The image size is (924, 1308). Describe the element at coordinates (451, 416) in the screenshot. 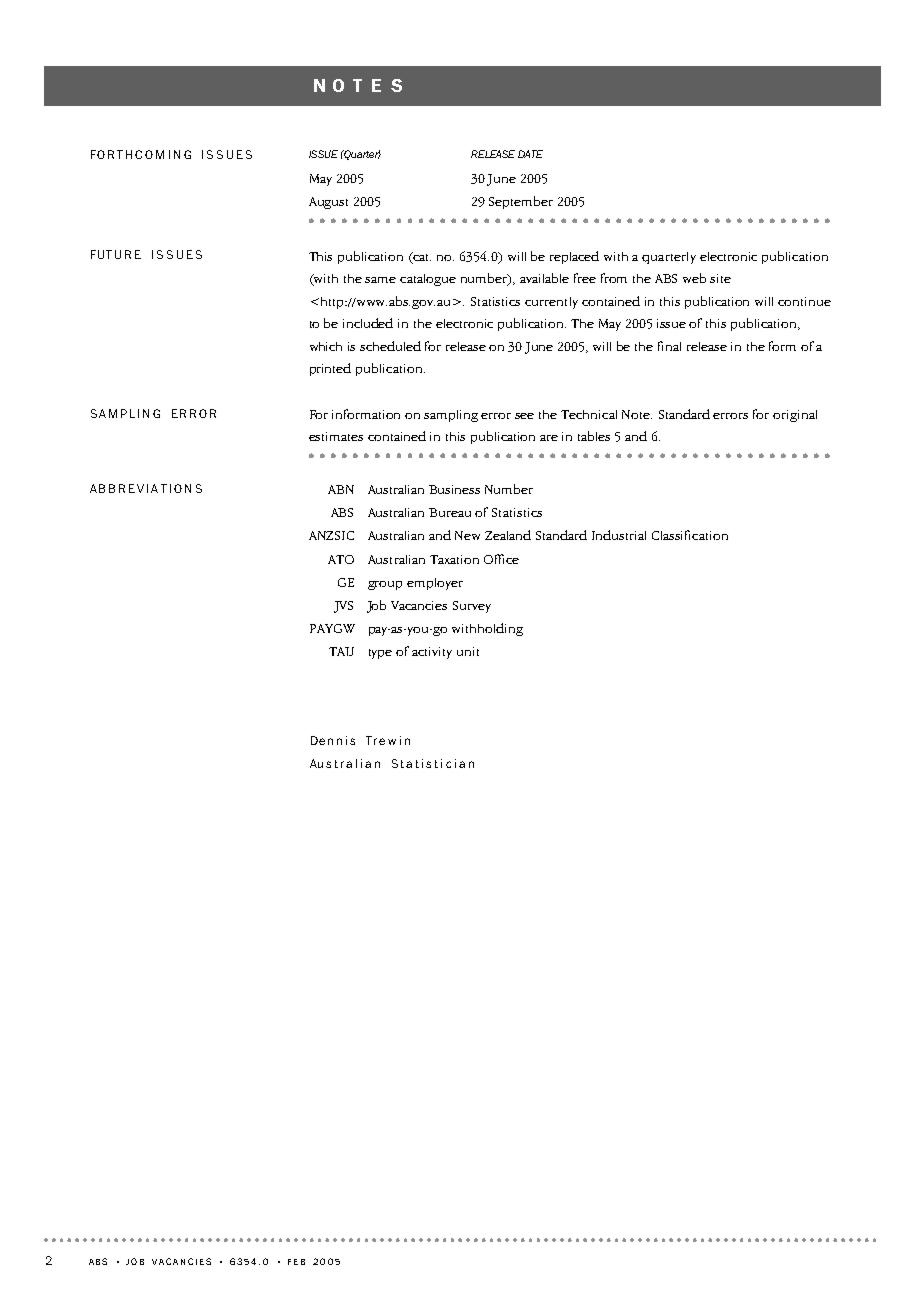

I see `sampling` at that location.
